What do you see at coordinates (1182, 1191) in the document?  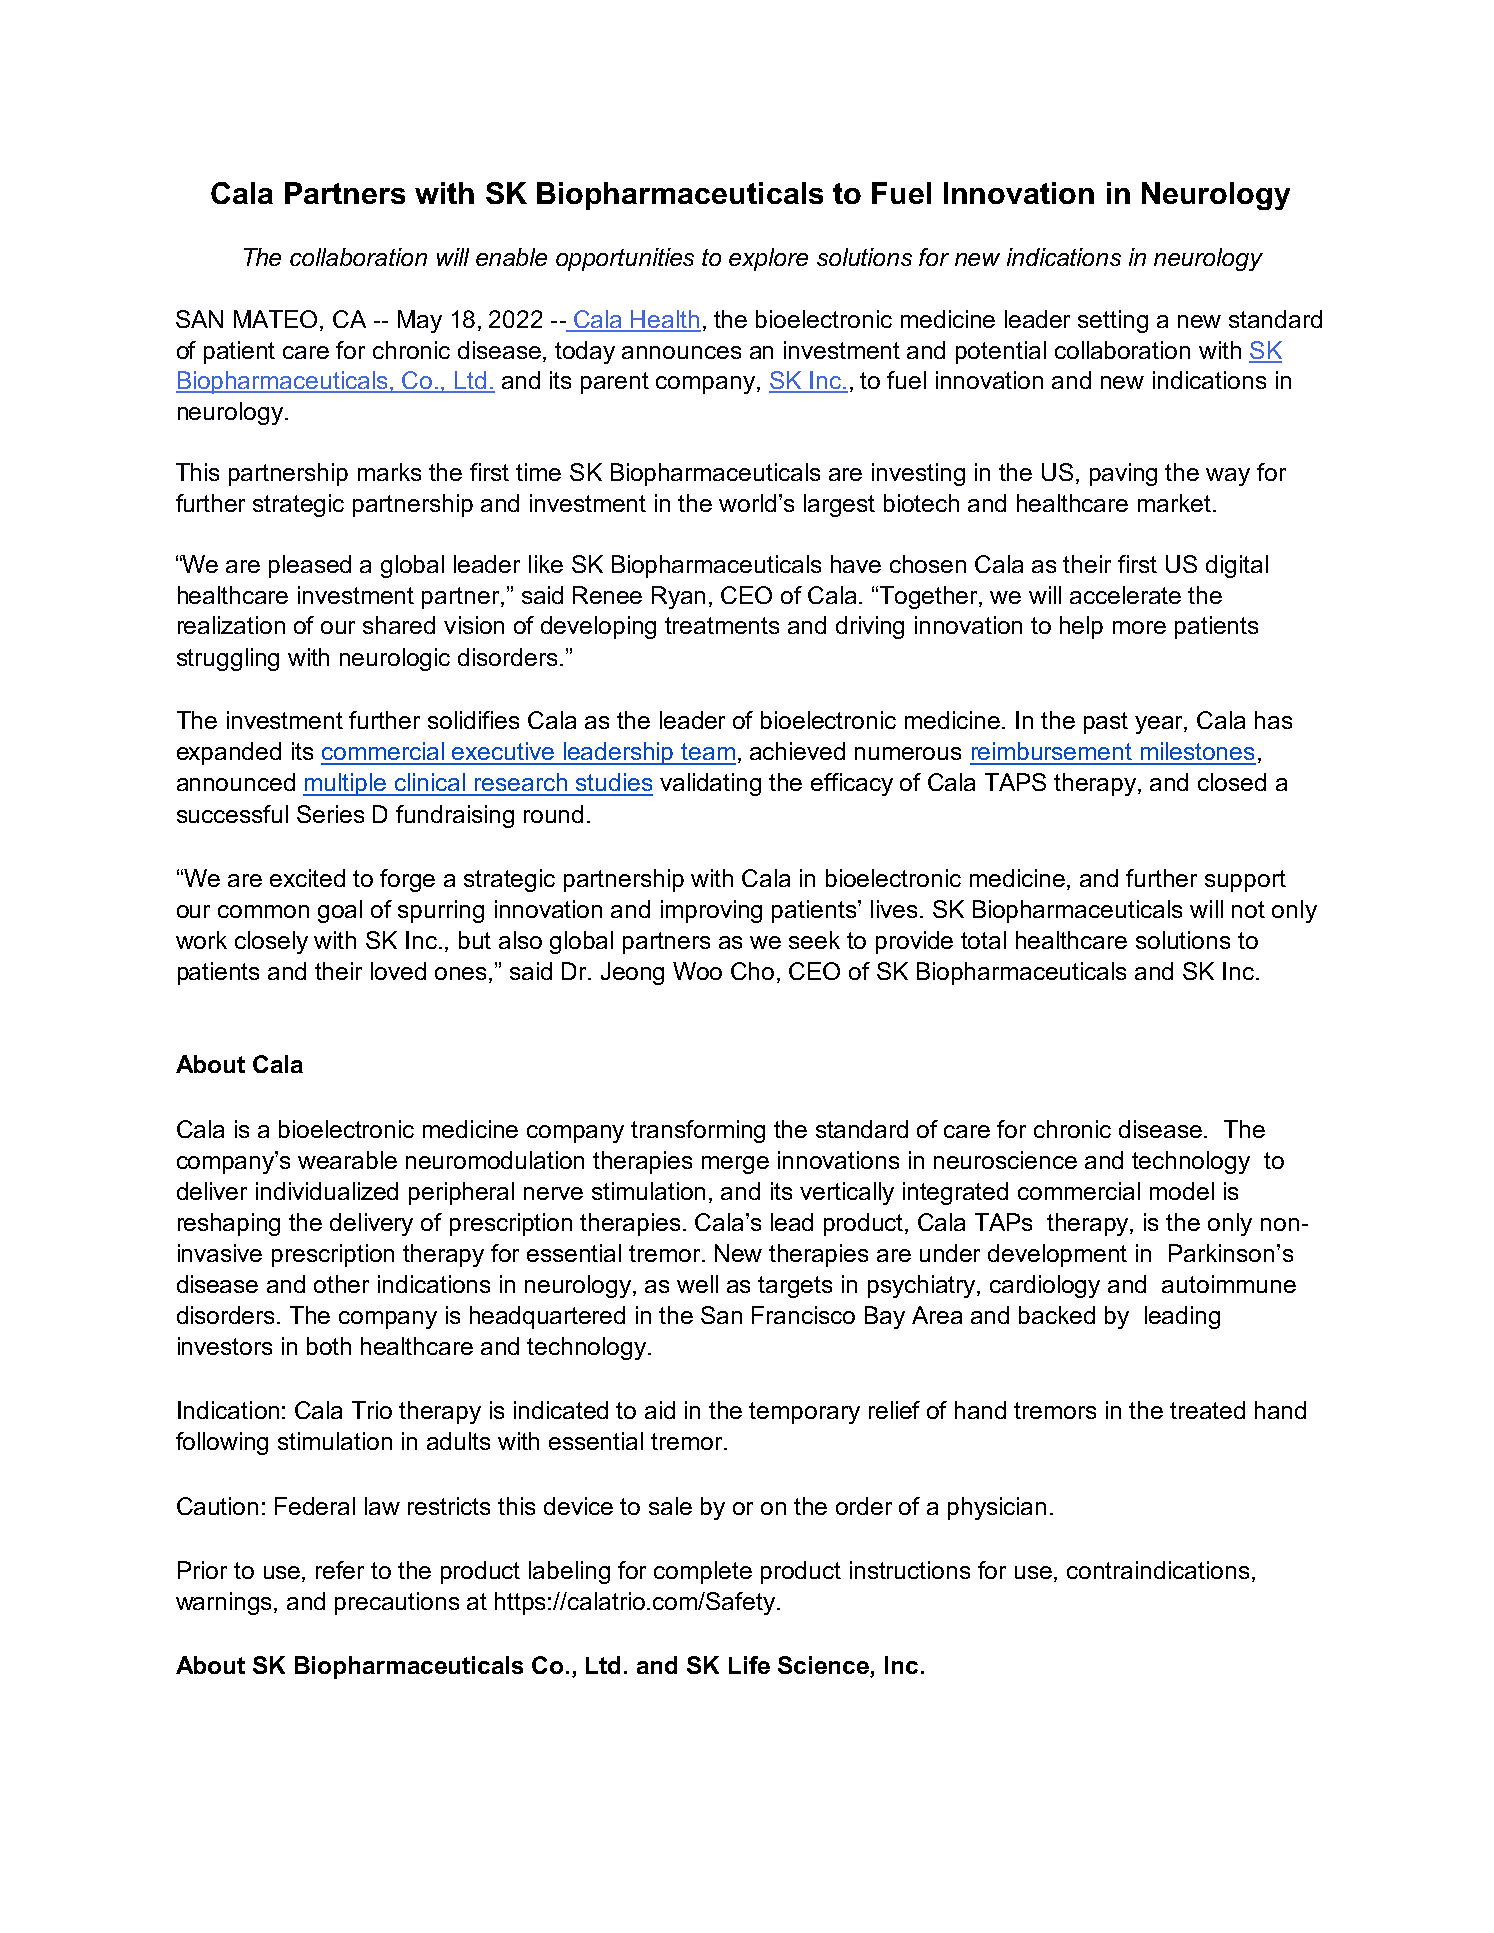 I see `model` at bounding box center [1182, 1191].
